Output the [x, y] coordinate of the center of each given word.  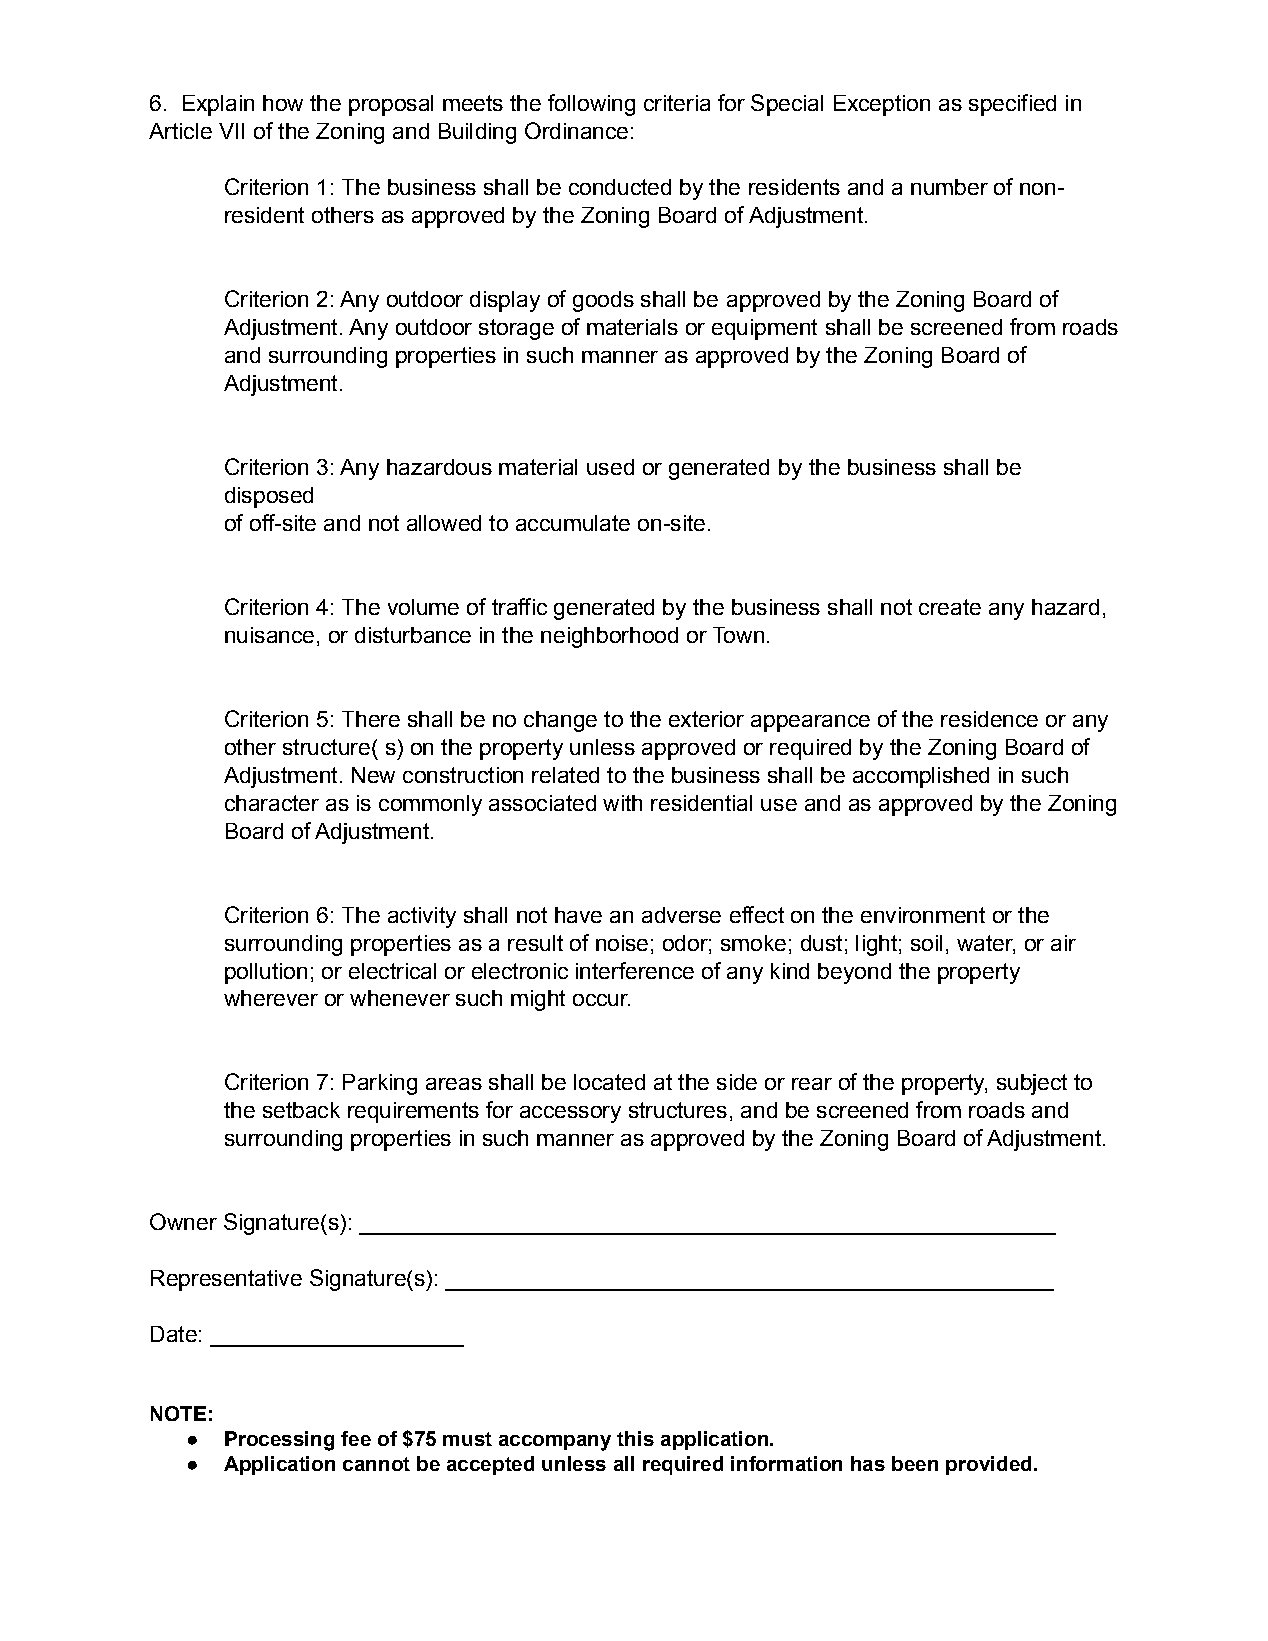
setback [301, 1110]
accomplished [921, 777]
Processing [279, 1441]
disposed [269, 497]
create [950, 607]
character [272, 803]
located [609, 1082]
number [949, 187]
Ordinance [576, 130]
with [622, 803]
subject [1032, 1084]
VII [231, 131]
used [610, 467]
